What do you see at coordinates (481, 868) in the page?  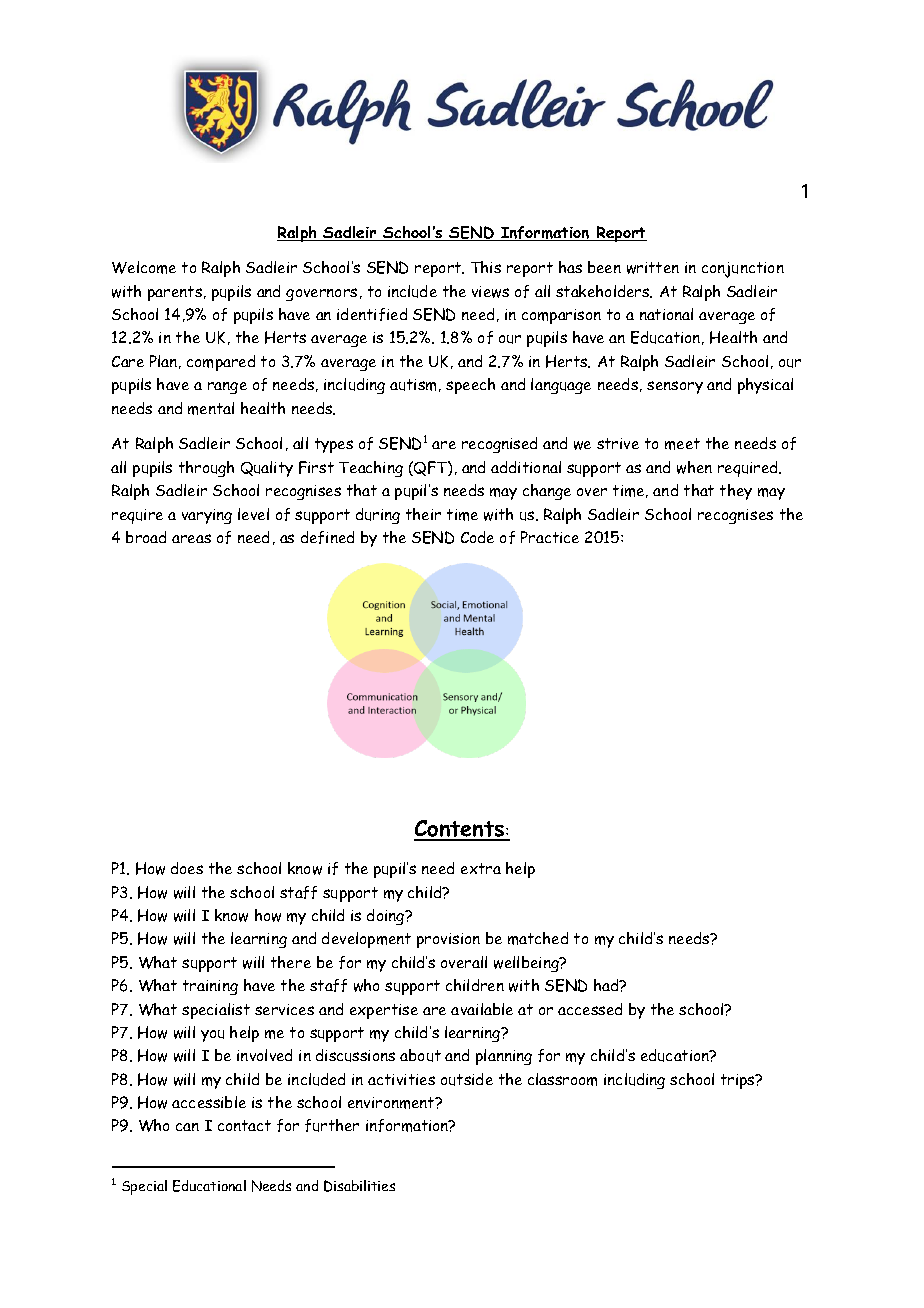 I see `extra` at bounding box center [481, 868].
